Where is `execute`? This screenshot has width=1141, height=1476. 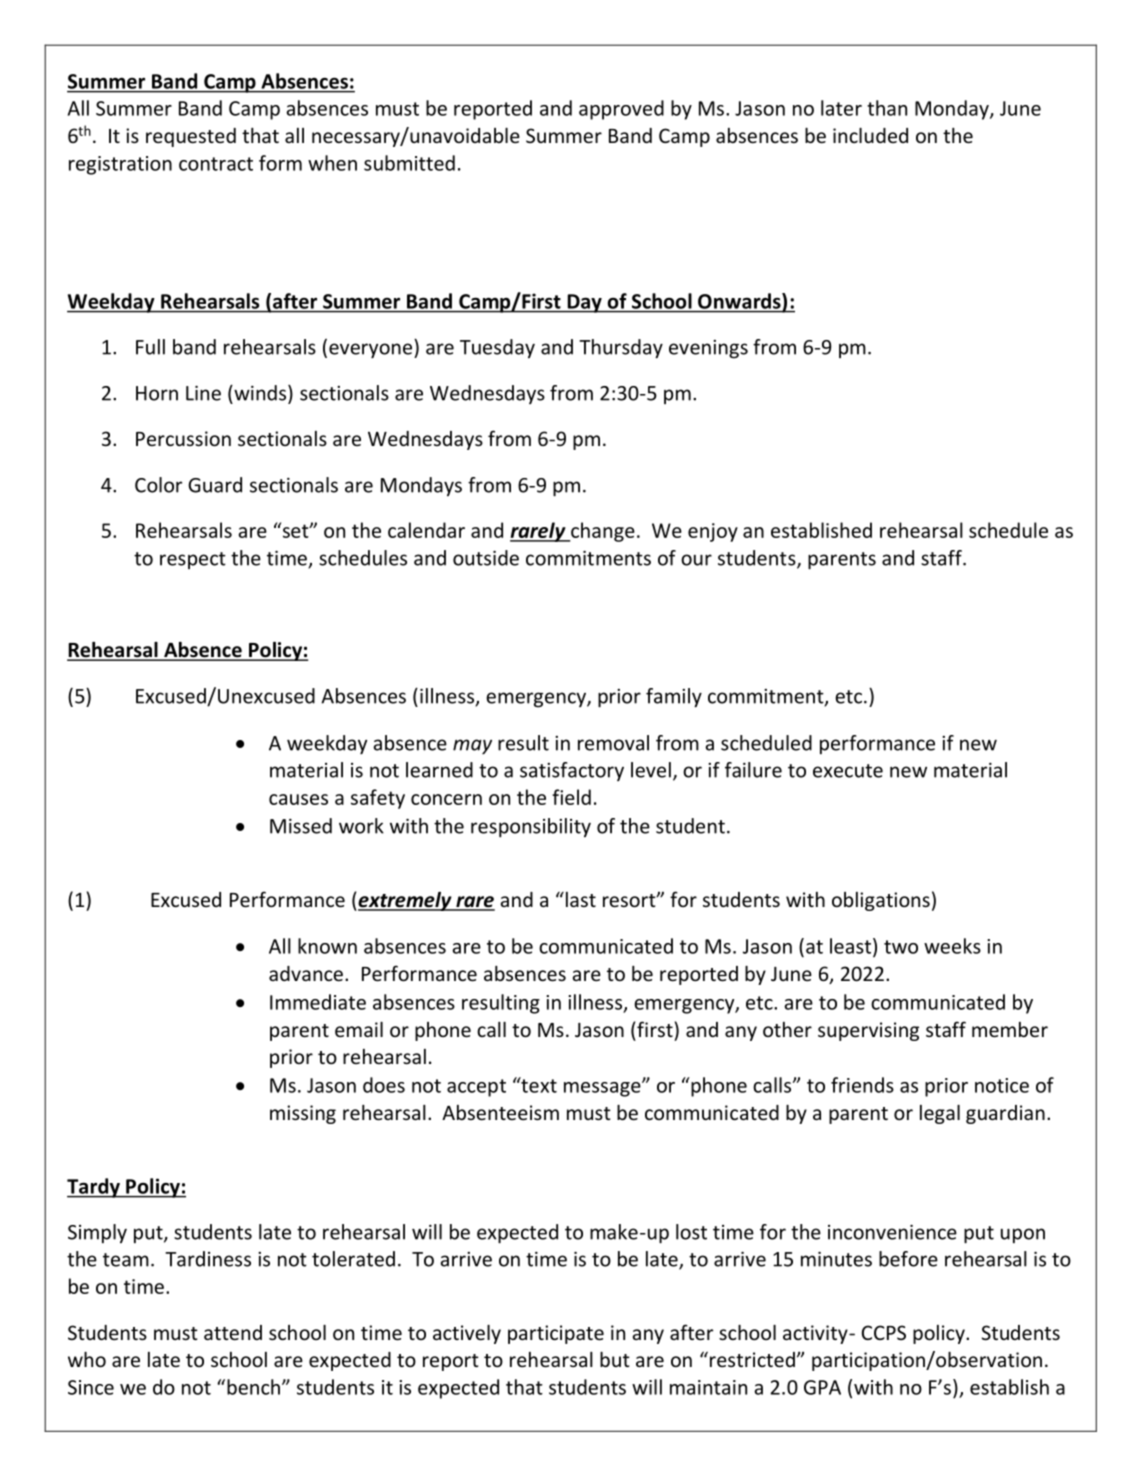
execute is located at coordinates (848, 771).
